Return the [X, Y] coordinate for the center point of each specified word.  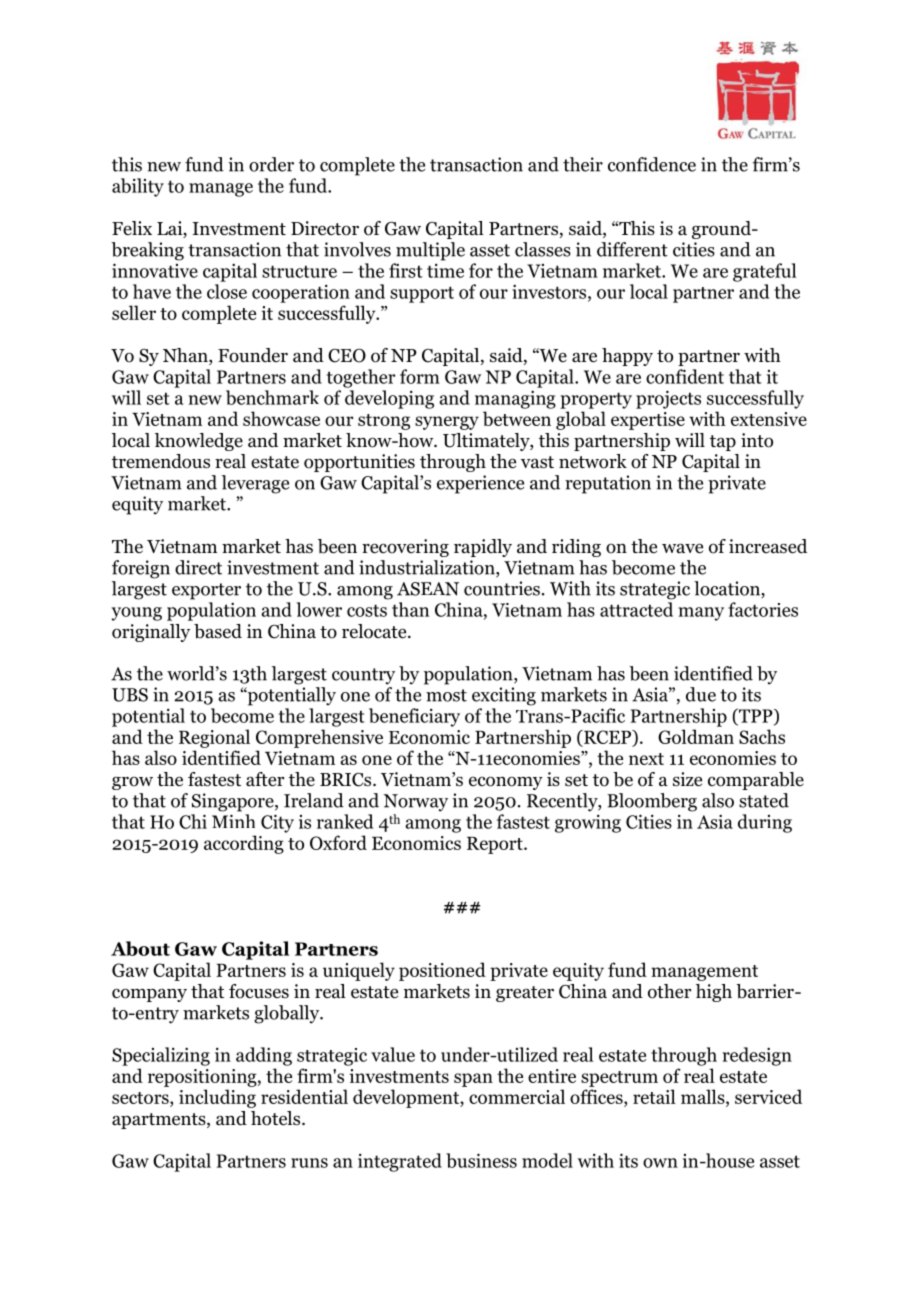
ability [138, 187]
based [218, 631]
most [446, 695]
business [481, 1160]
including [217, 1098]
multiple [430, 251]
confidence [652, 164]
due [701, 694]
